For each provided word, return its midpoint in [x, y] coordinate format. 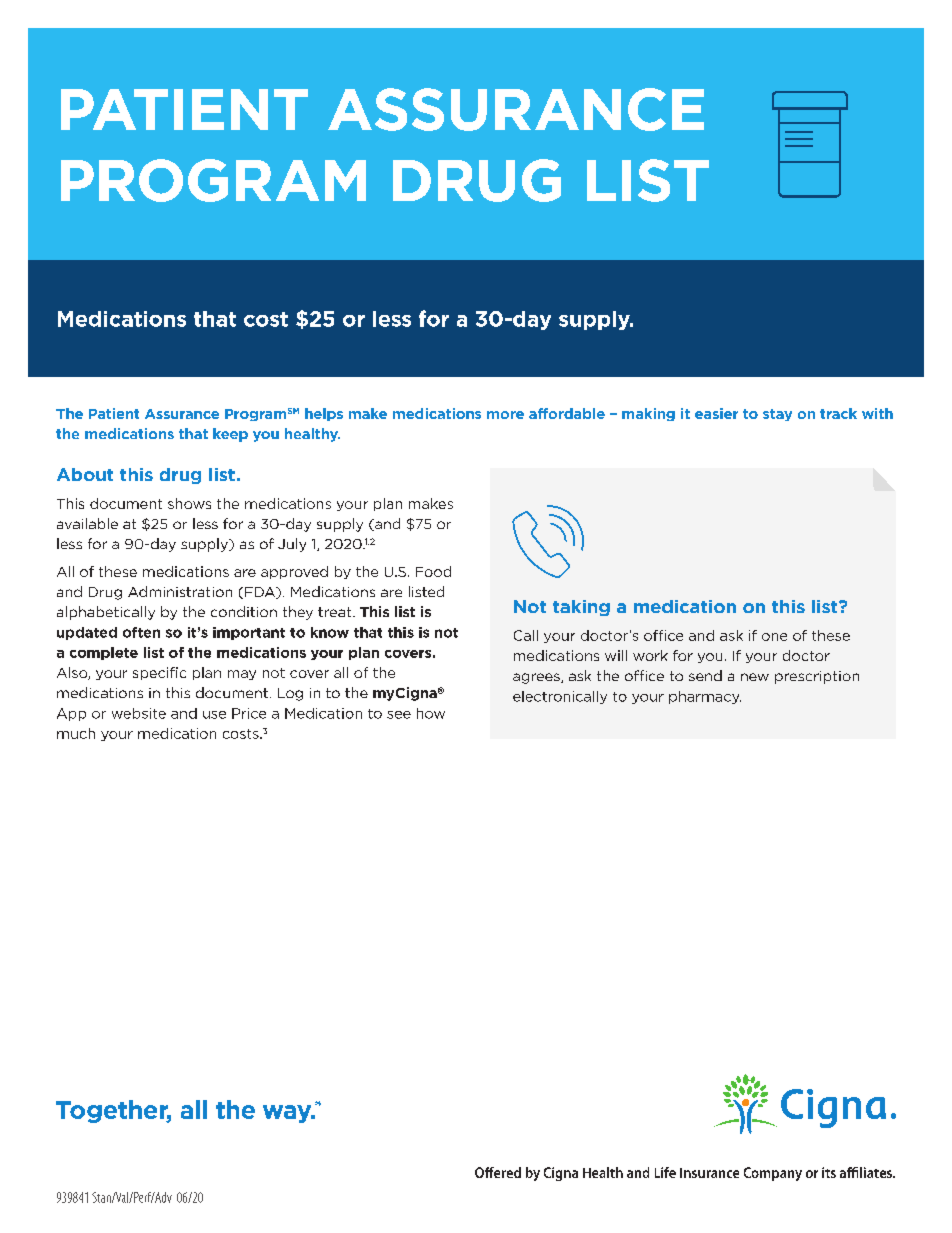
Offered [498, 1172]
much [76, 733]
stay [777, 415]
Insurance [709, 1173]
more [505, 415]
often [141, 632]
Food [433, 571]
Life [665, 1172]
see [399, 715]
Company [773, 1174]
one [774, 637]
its [829, 1172]
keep [230, 435]
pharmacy [705, 697]
